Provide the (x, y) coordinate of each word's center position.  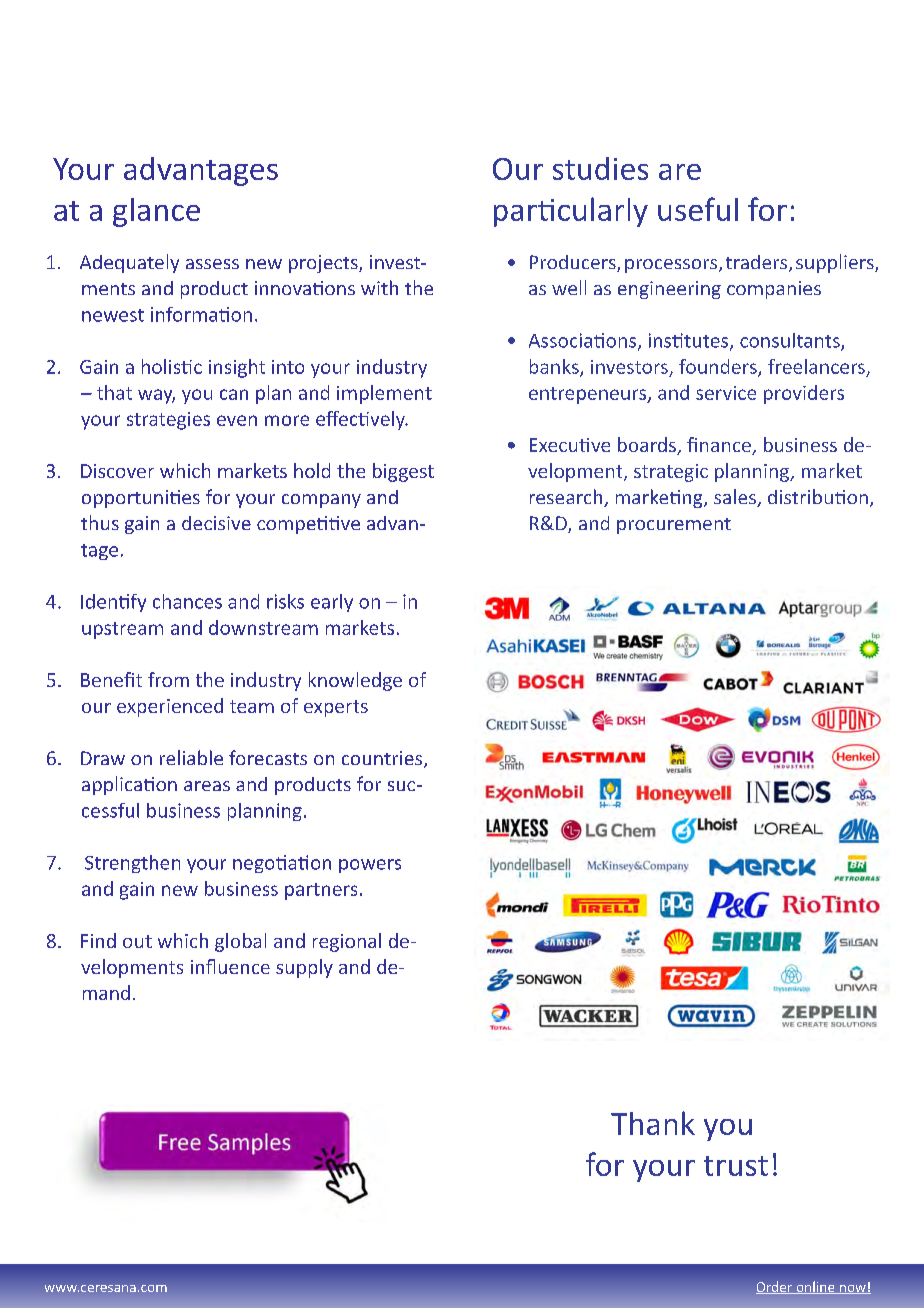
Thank (653, 1123)
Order (775, 1287)
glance (156, 212)
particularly (571, 212)
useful (698, 209)
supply (304, 968)
